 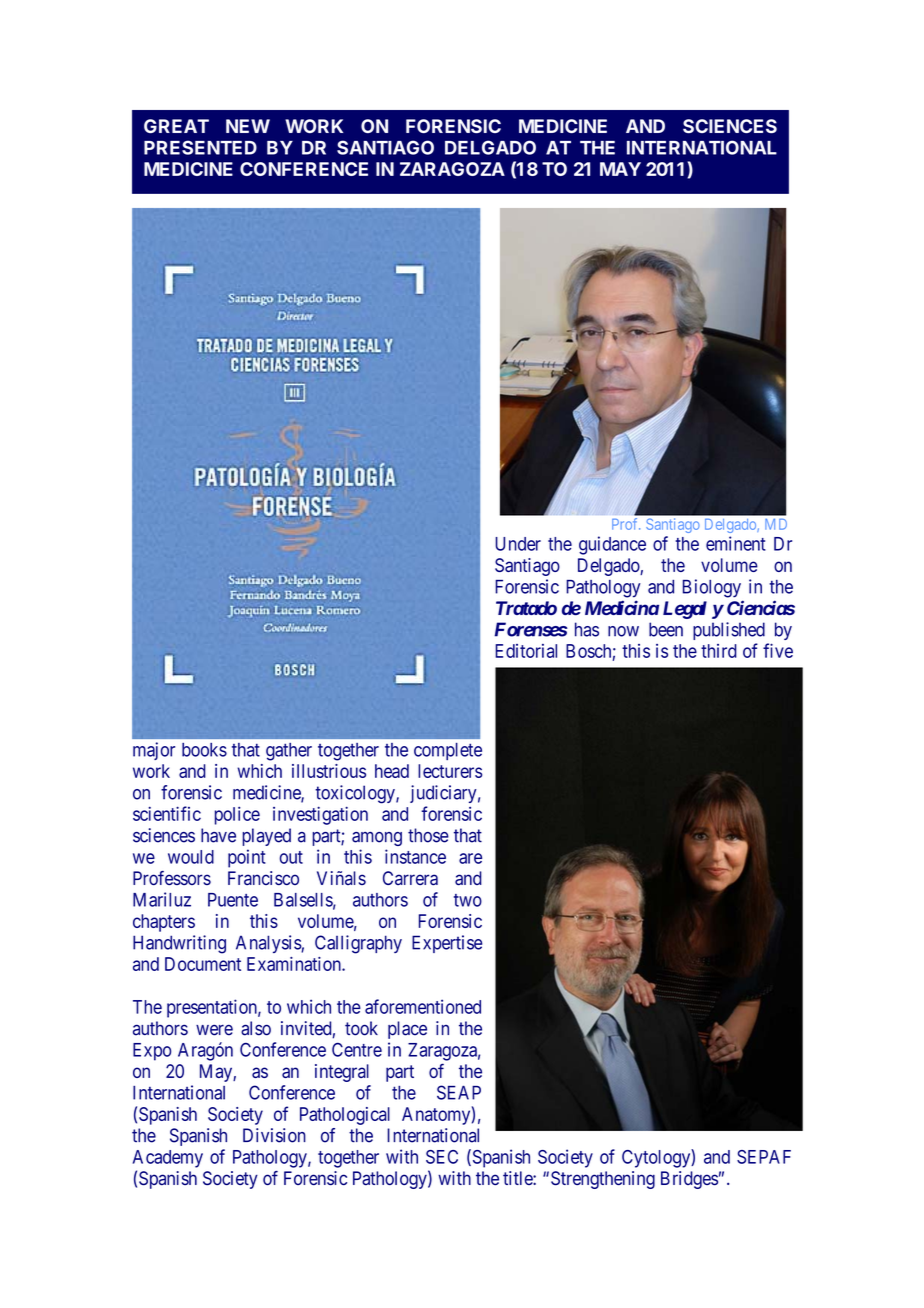 What do you see at coordinates (248, 126) in the document?
I see `NEW` at bounding box center [248, 126].
